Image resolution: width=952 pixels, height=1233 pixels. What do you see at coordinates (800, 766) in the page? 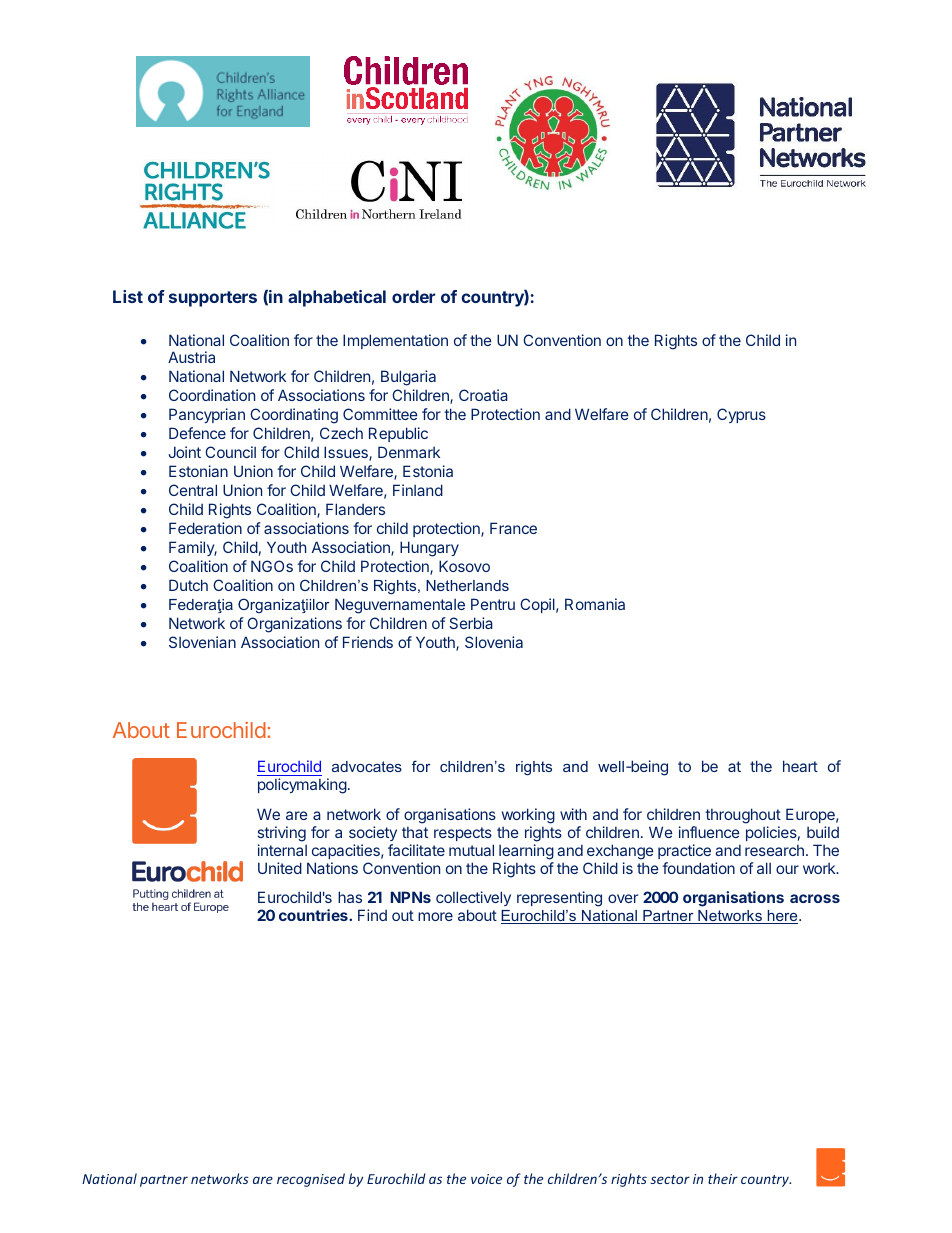
I see `heart` at bounding box center [800, 766].
